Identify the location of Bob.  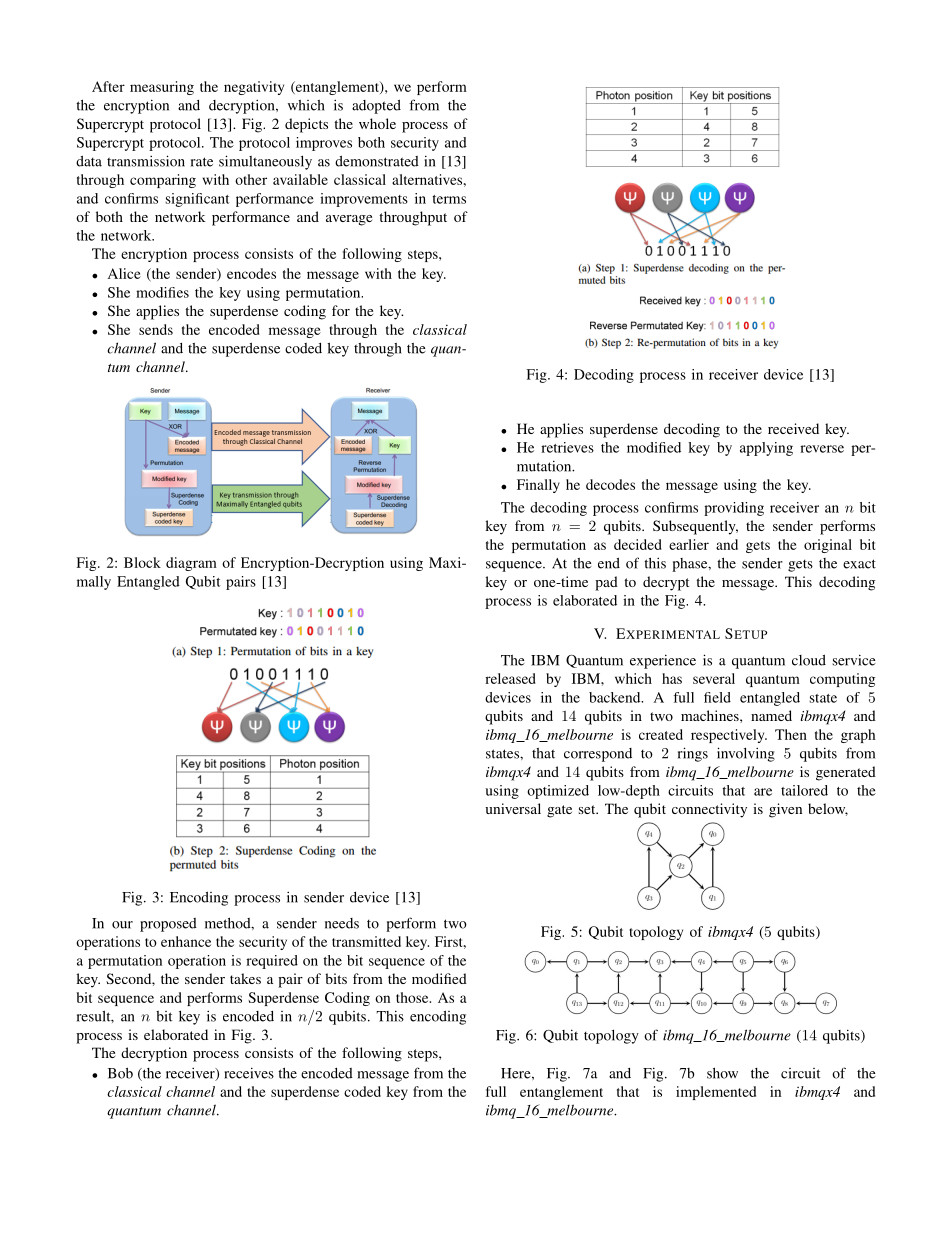
(120, 1073).
